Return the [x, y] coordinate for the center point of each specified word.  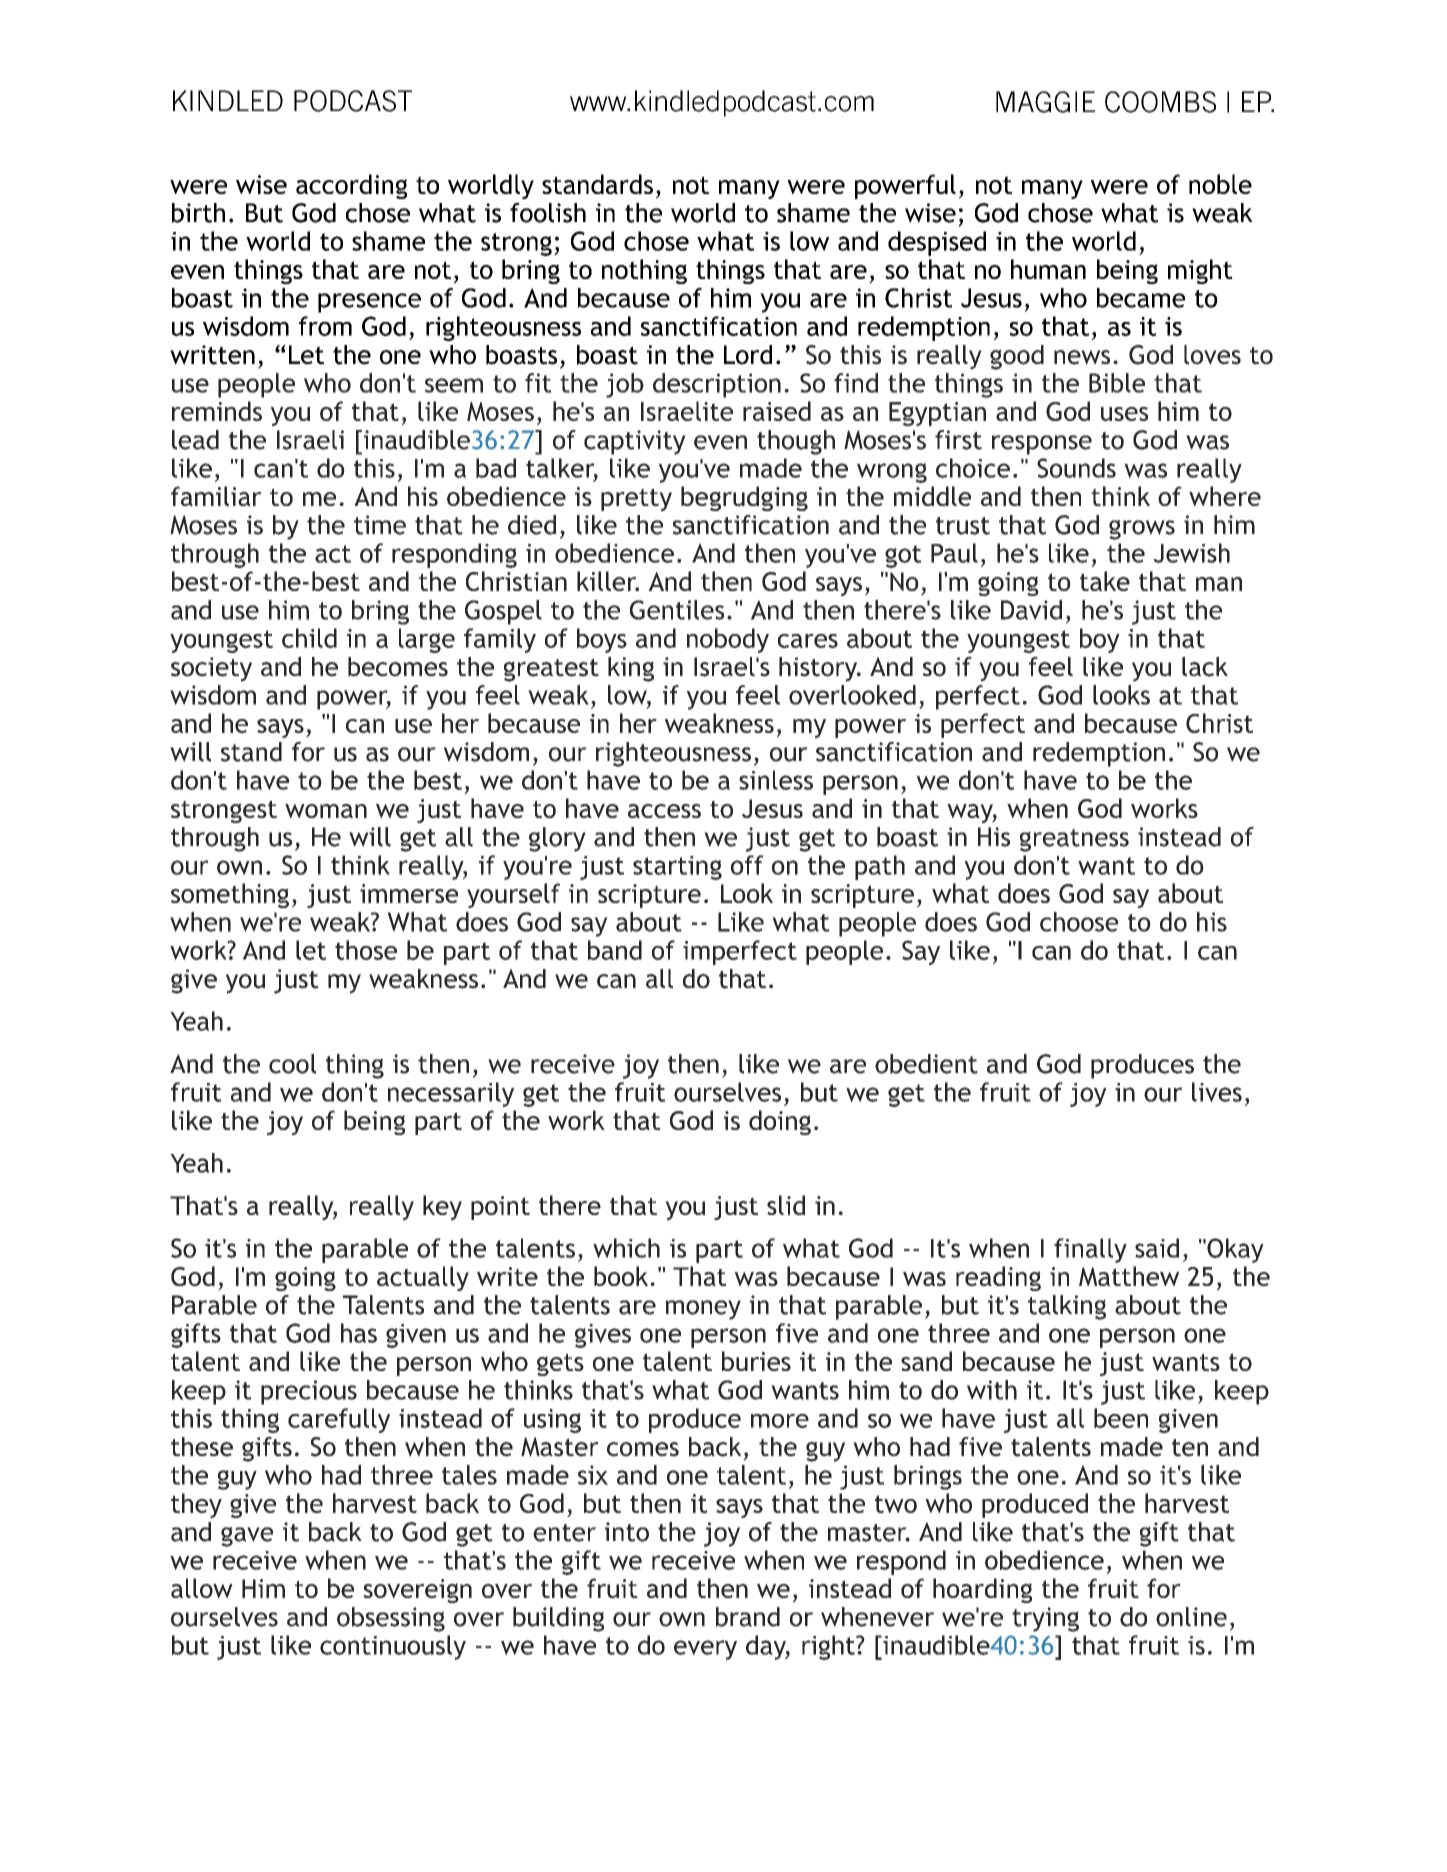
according [351, 186]
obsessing [391, 1619]
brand [748, 1617]
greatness [1074, 840]
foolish [548, 213]
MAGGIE [1045, 102]
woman [326, 811]
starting [677, 868]
